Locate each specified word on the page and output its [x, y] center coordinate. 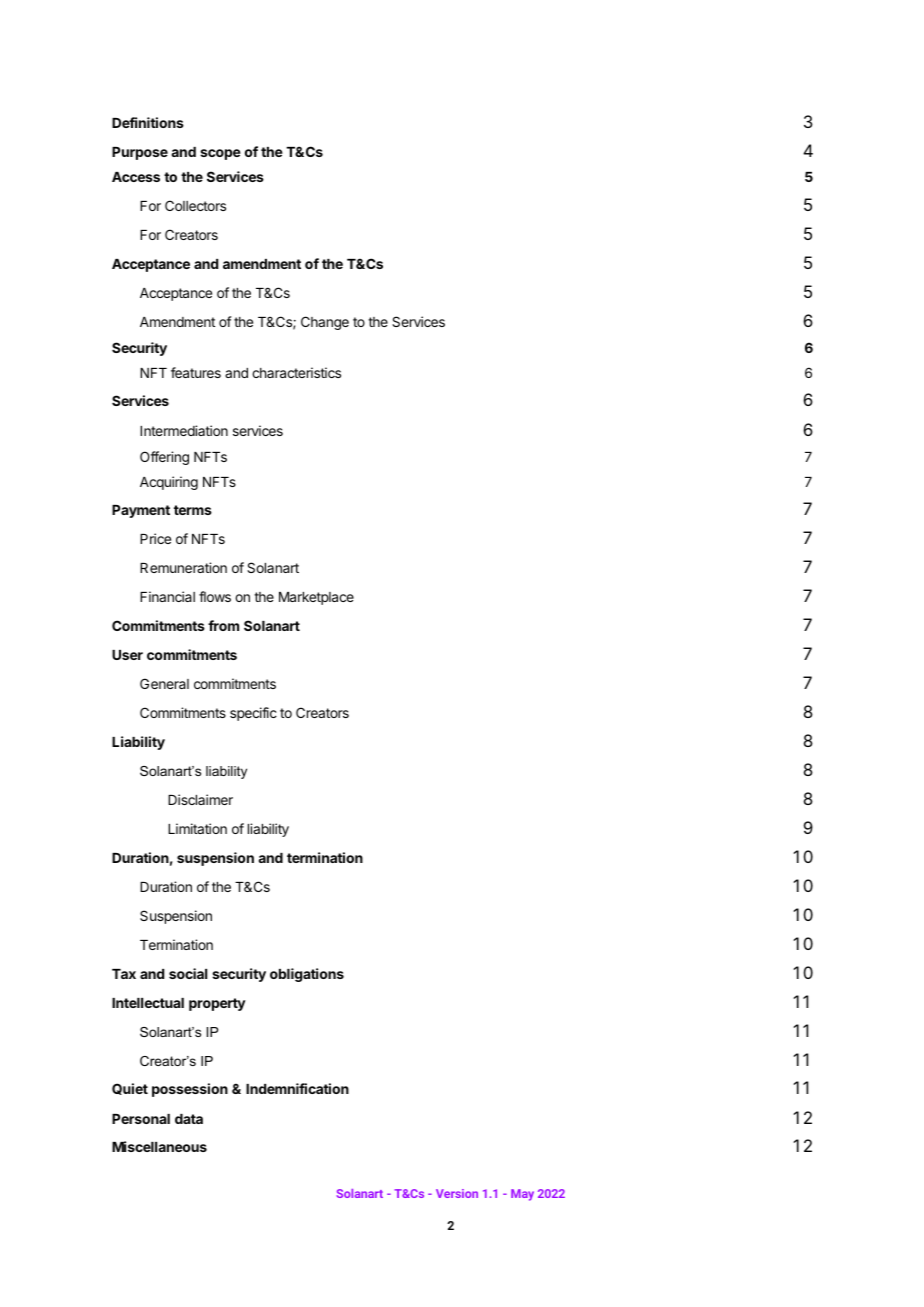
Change [325, 323]
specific [253, 714]
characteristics [296, 372]
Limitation [197, 828]
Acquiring [169, 483]
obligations [307, 975]
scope [220, 154]
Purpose [140, 153]
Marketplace [316, 598]
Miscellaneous [159, 1146]
